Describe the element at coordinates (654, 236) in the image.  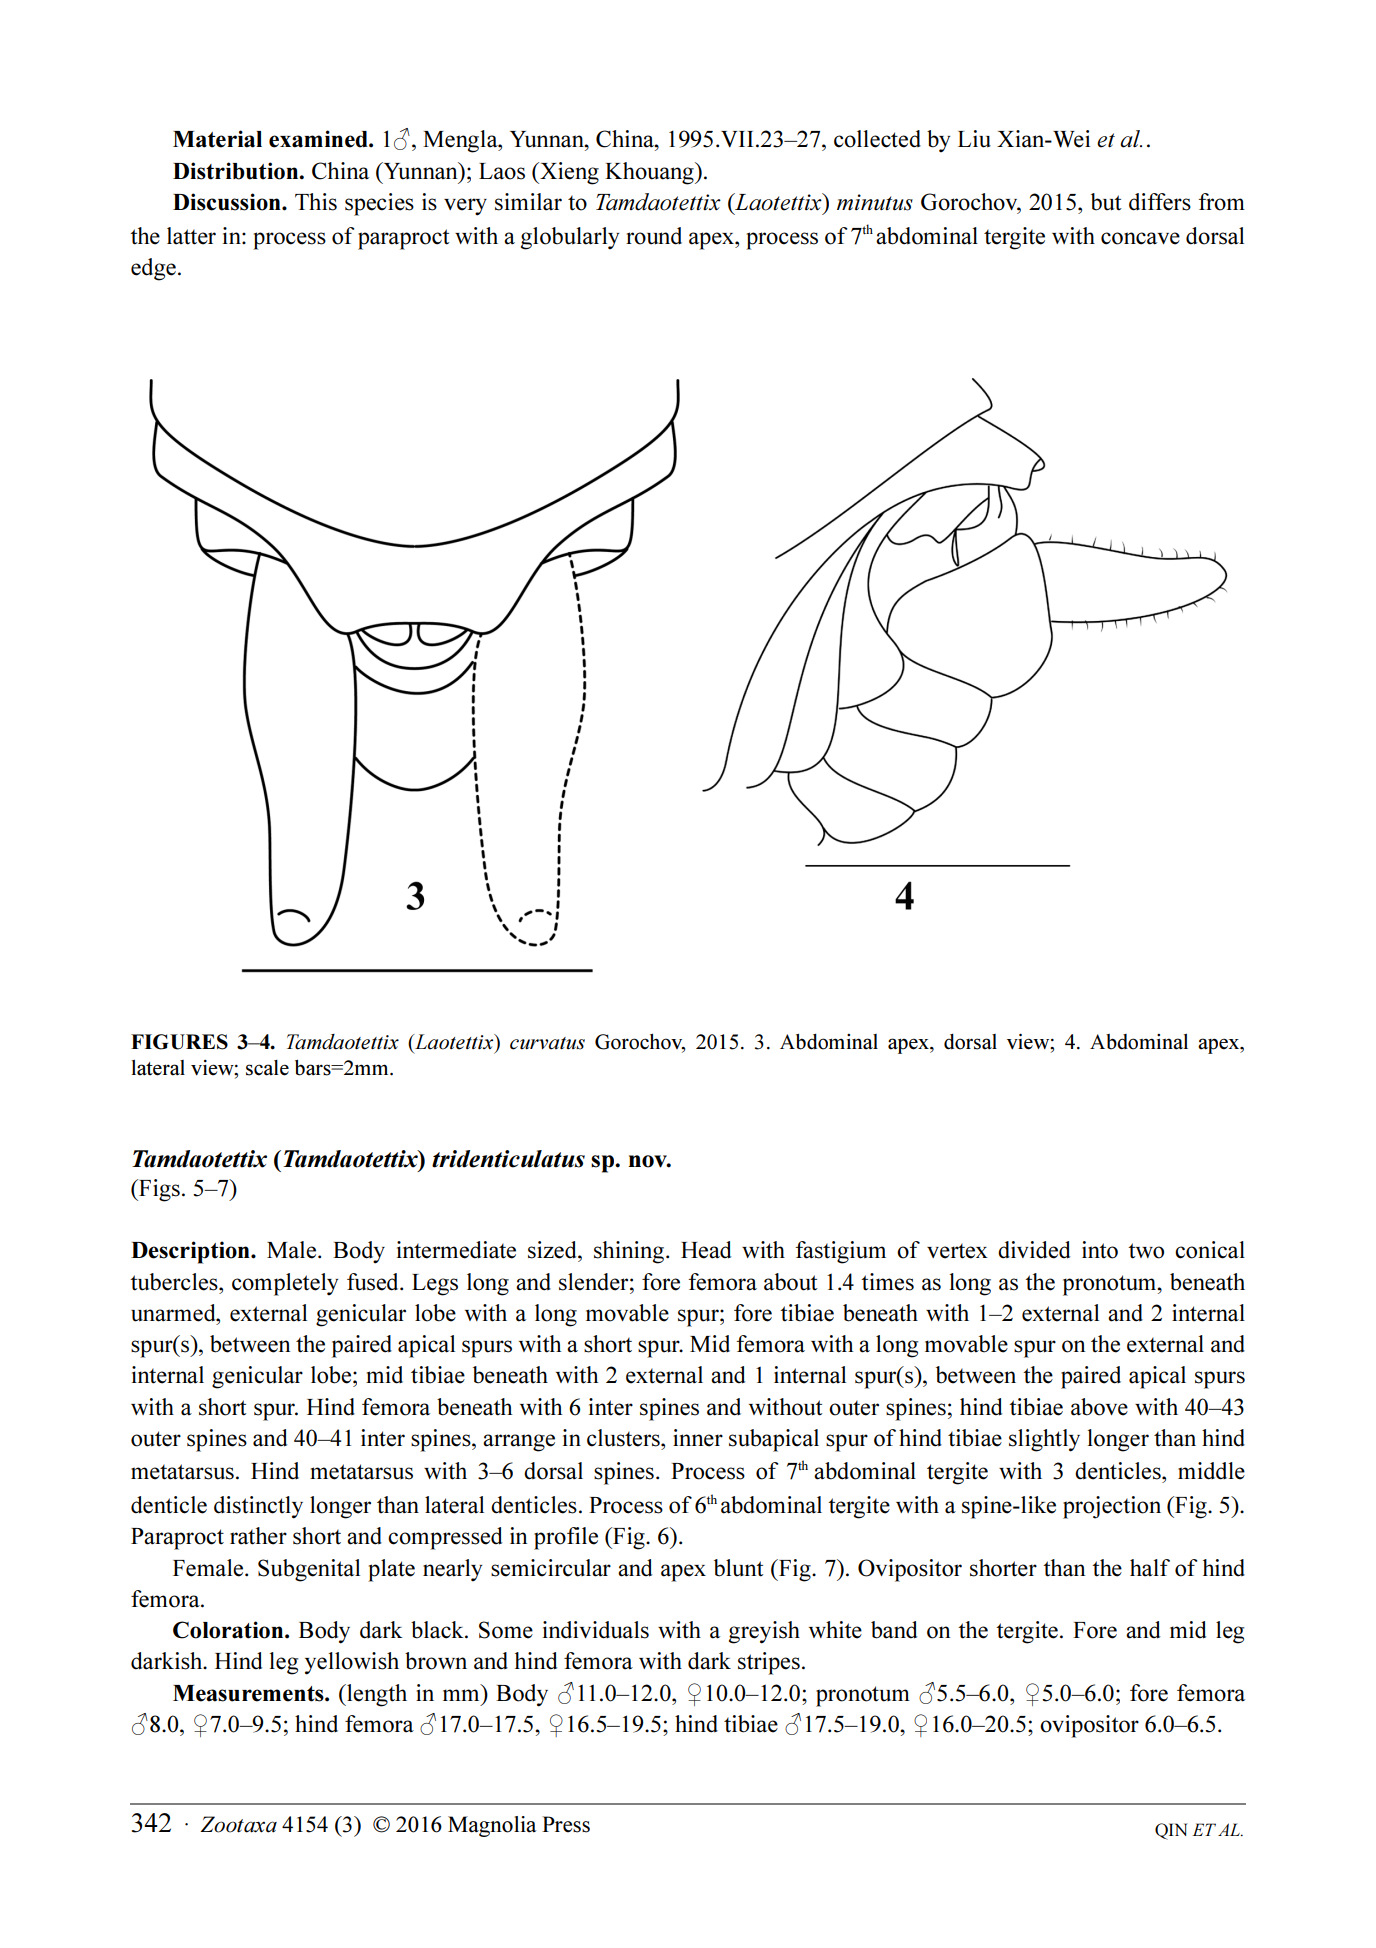
I see `round` at that location.
